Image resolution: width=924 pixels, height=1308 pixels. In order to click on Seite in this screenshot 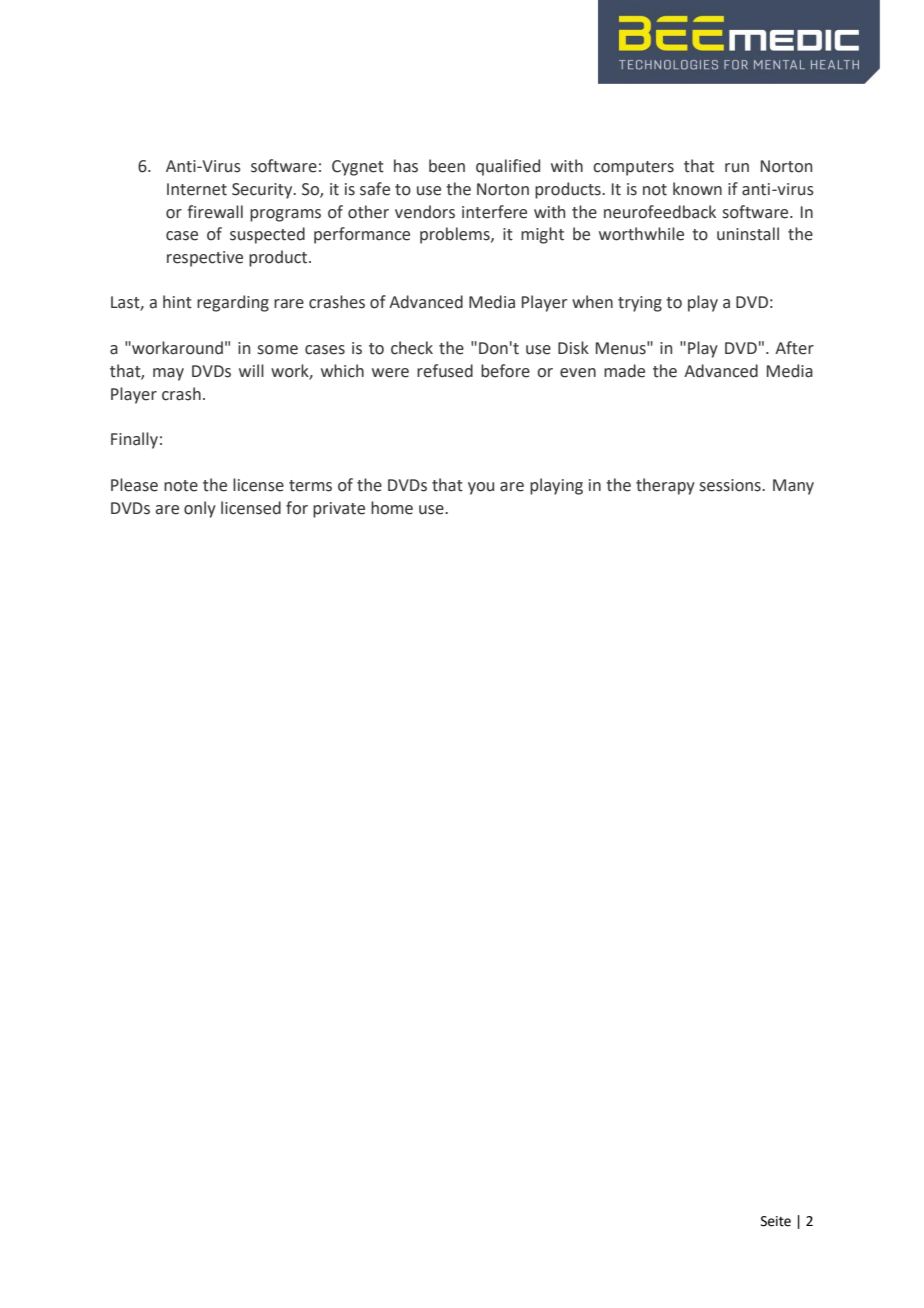, I will do `click(776, 1221)`.
